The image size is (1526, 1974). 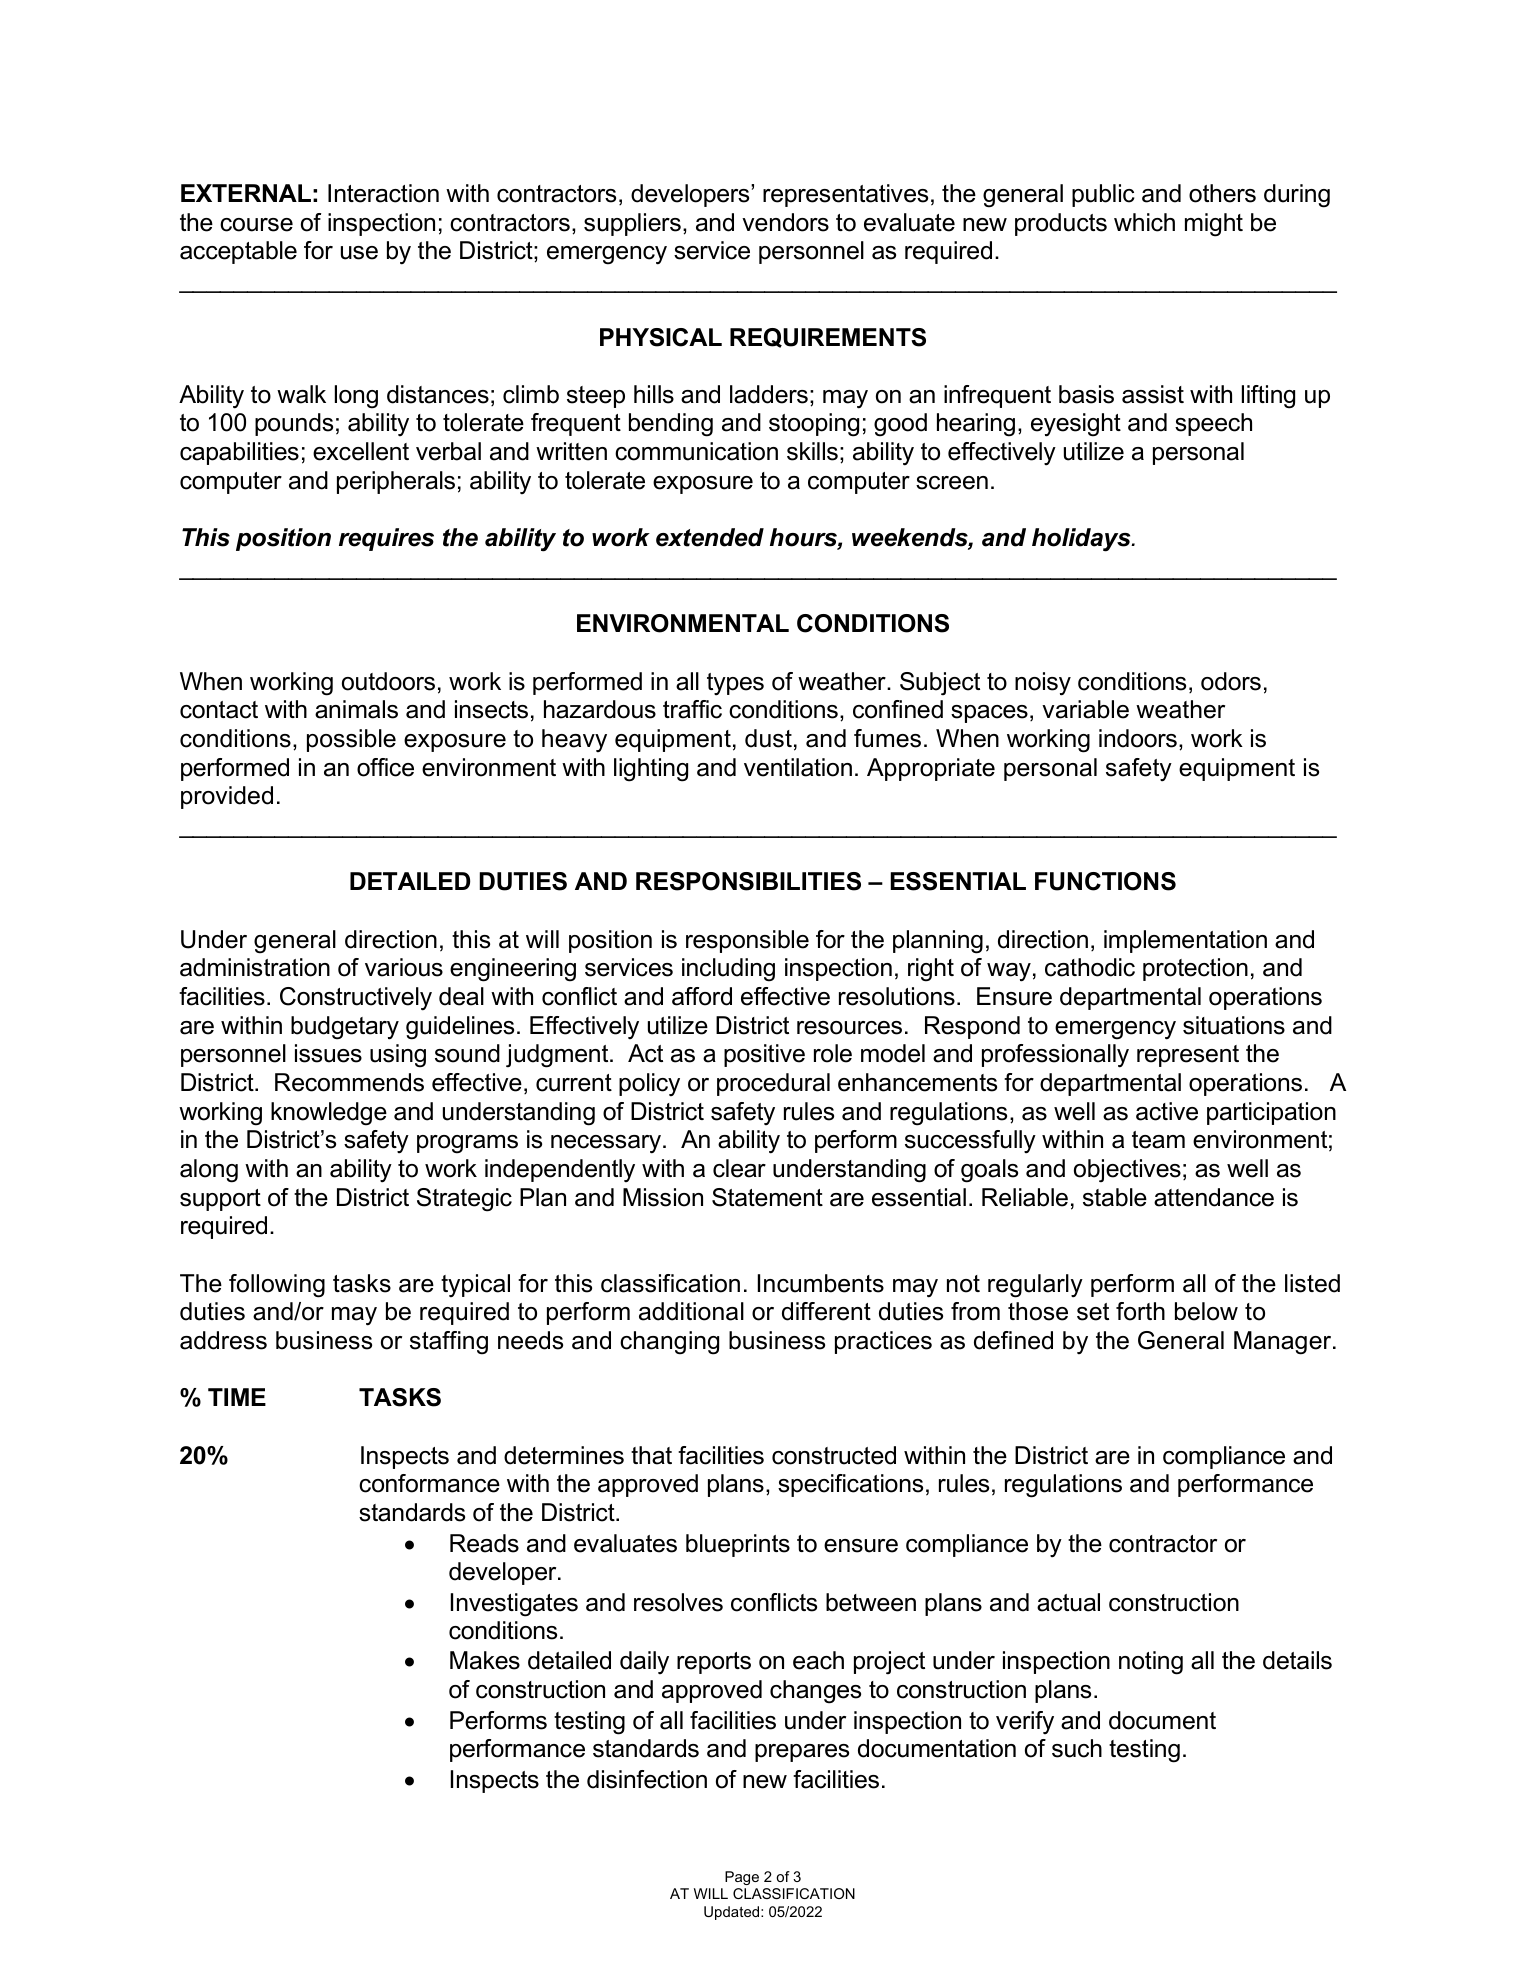 I want to click on below, so click(x=1206, y=1311).
